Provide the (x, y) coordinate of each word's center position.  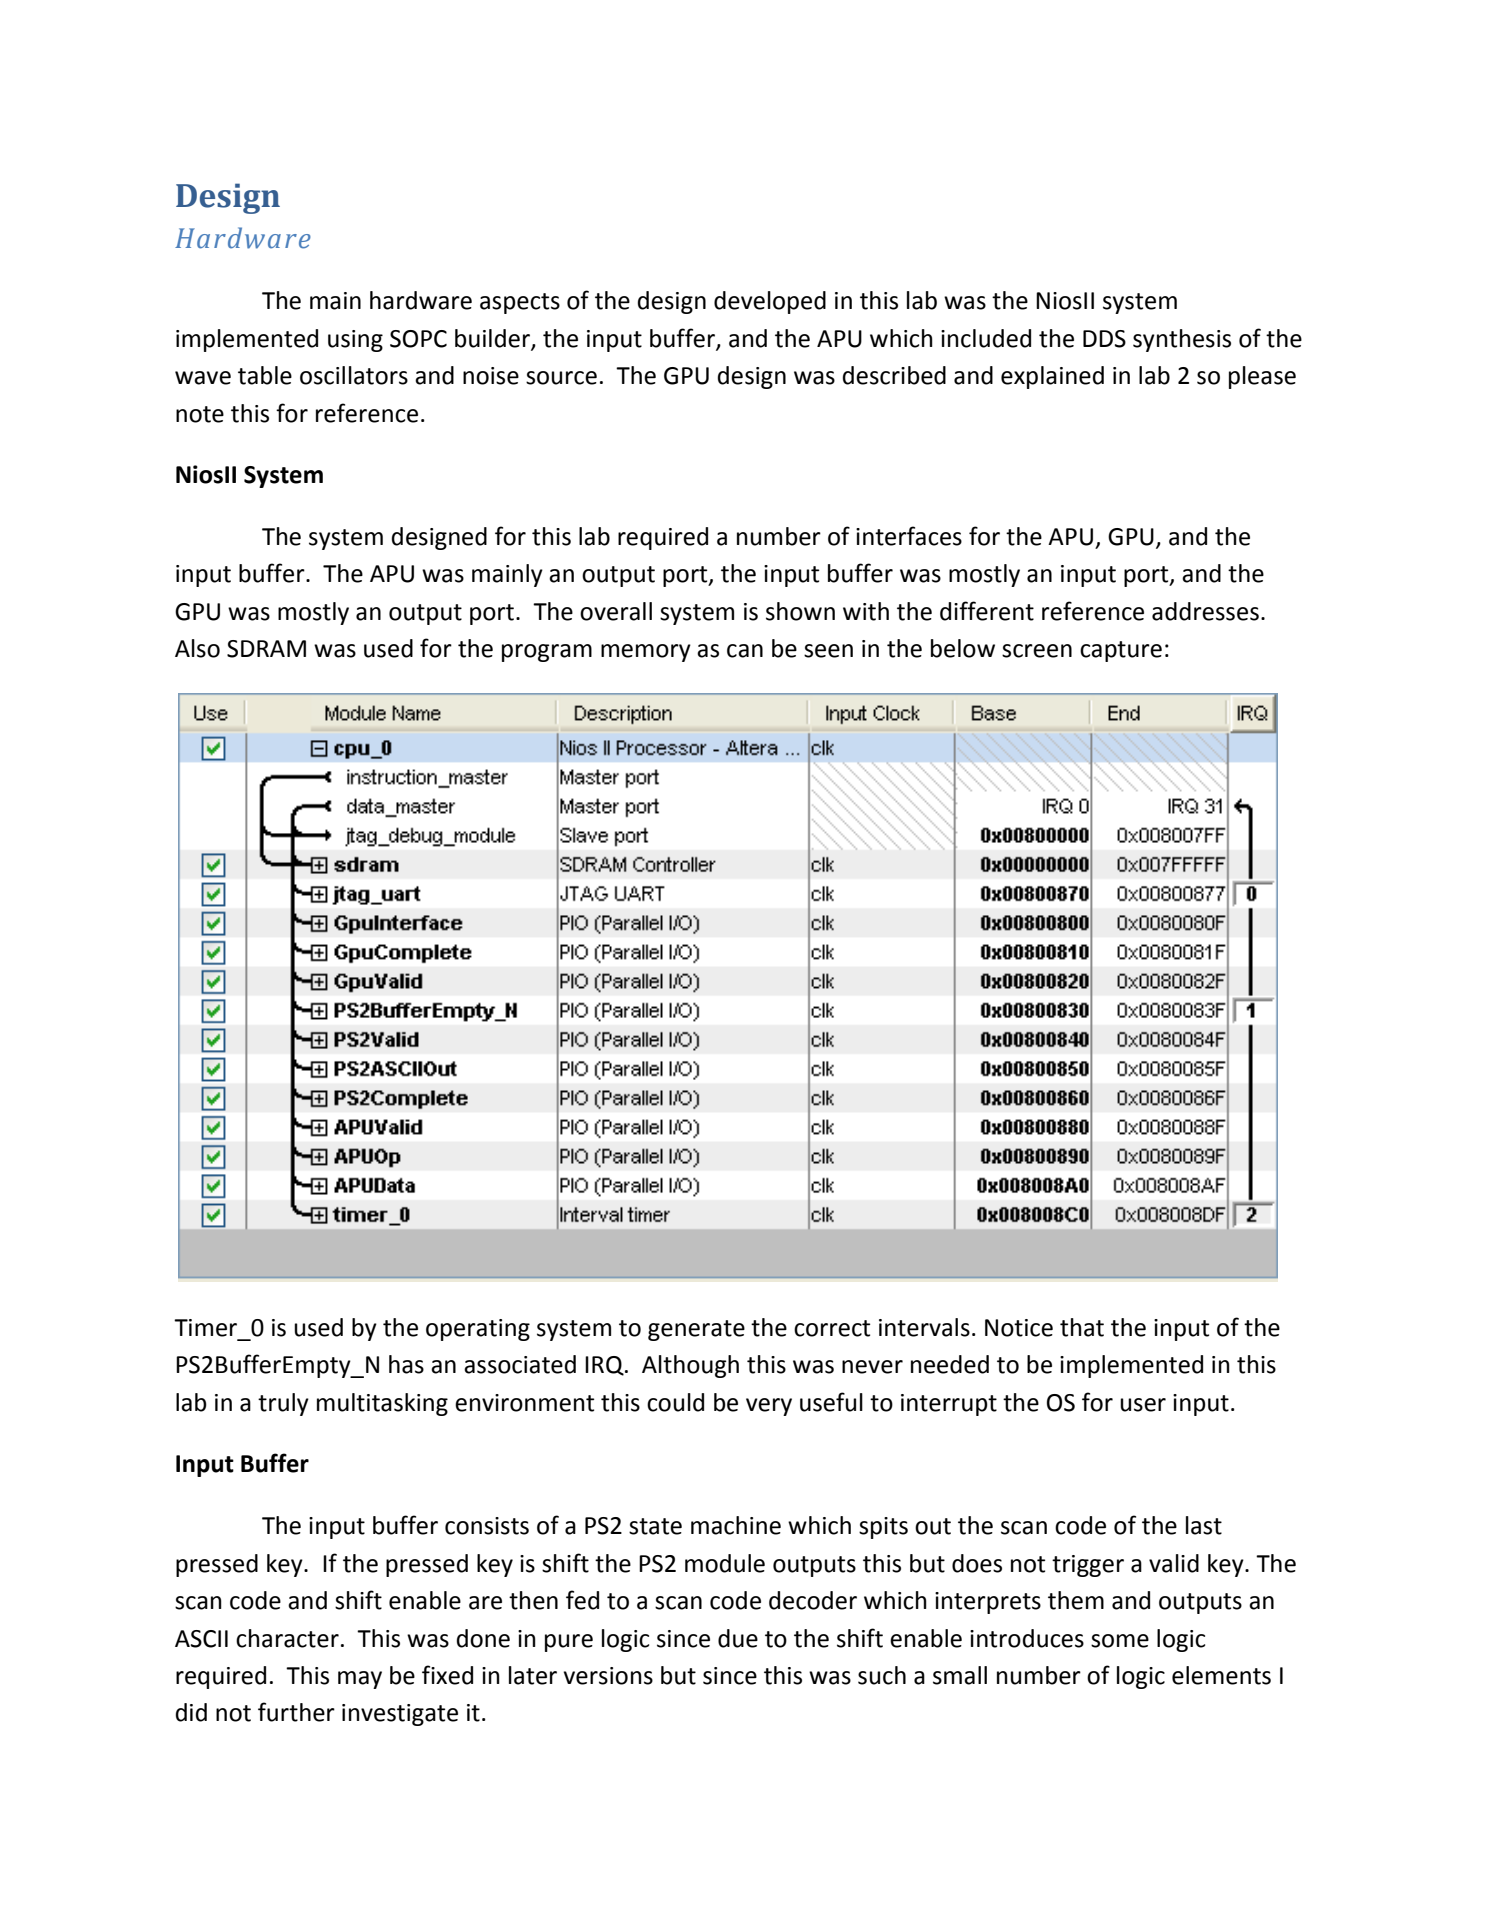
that (1082, 1327)
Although (690, 1366)
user (1143, 1405)
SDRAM (266, 649)
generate (696, 1330)
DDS (1104, 339)
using (355, 341)
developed (770, 302)
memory (646, 653)
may (360, 1680)
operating (478, 1330)
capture (1121, 651)
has (406, 1364)
